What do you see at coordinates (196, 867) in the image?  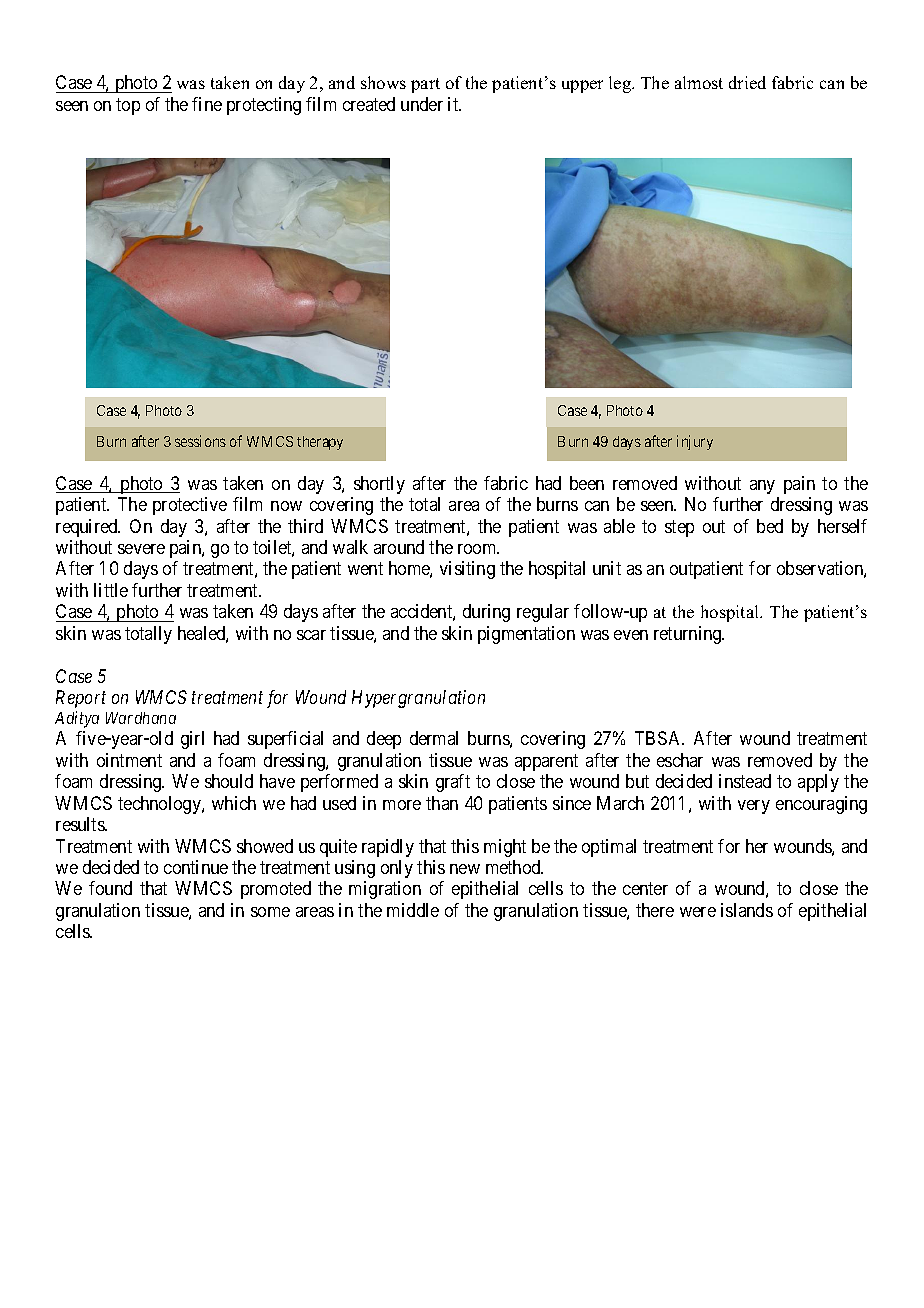 I see `continue` at bounding box center [196, 867].
